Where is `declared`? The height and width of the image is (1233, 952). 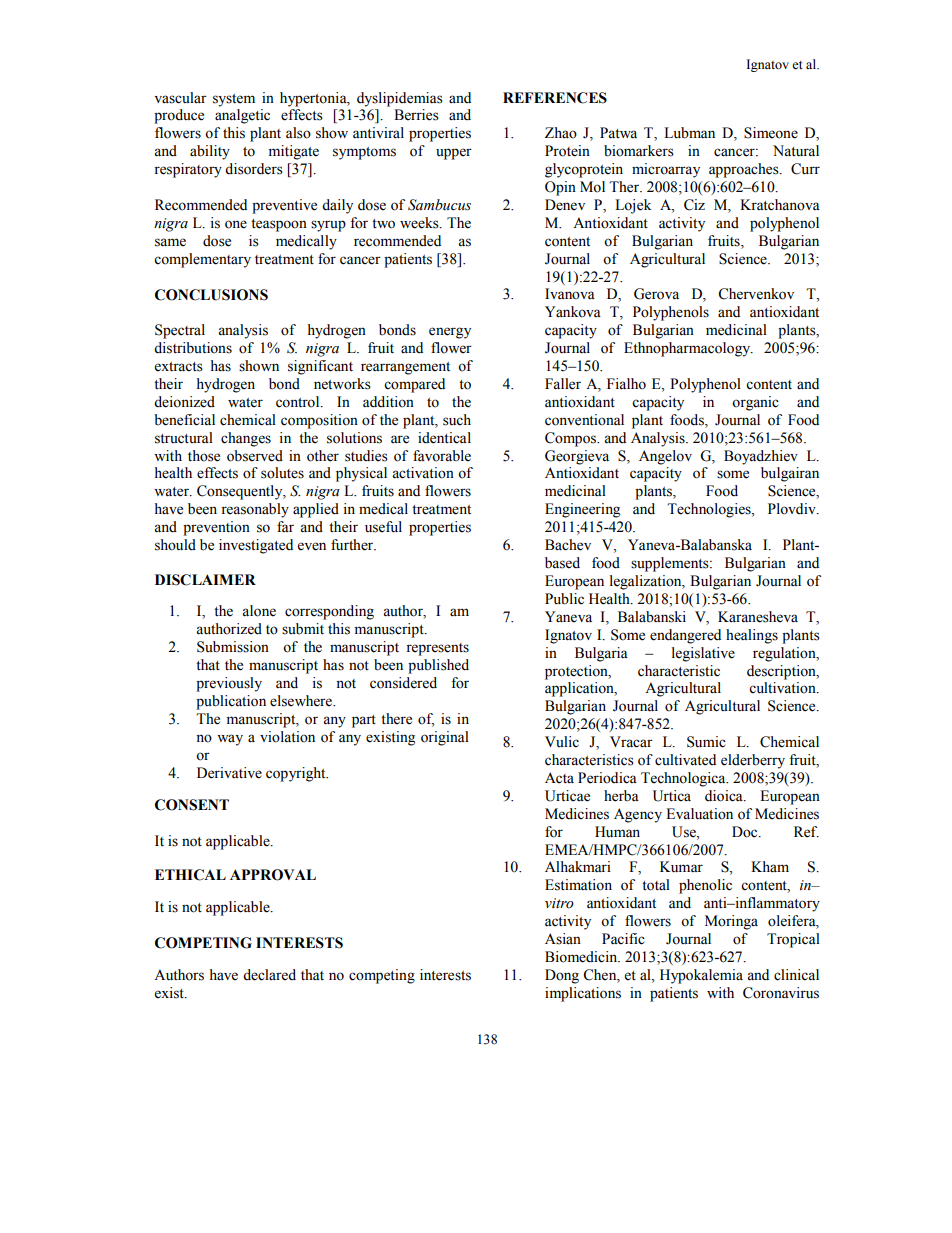
declared is located at coordinates (269, 975).
